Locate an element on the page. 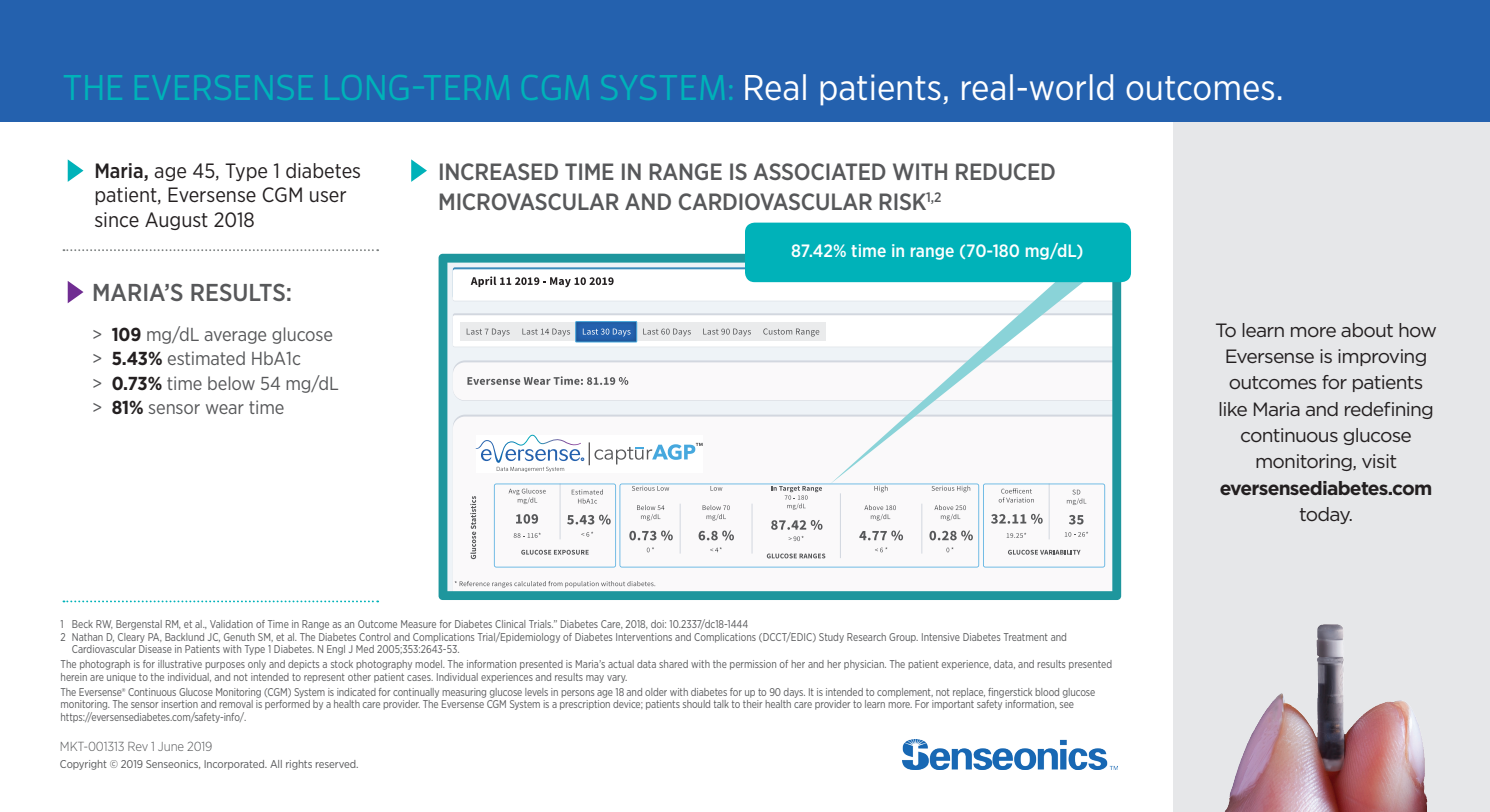 The image size is (1490, 812). about is located at coordinates (1367, 330).
